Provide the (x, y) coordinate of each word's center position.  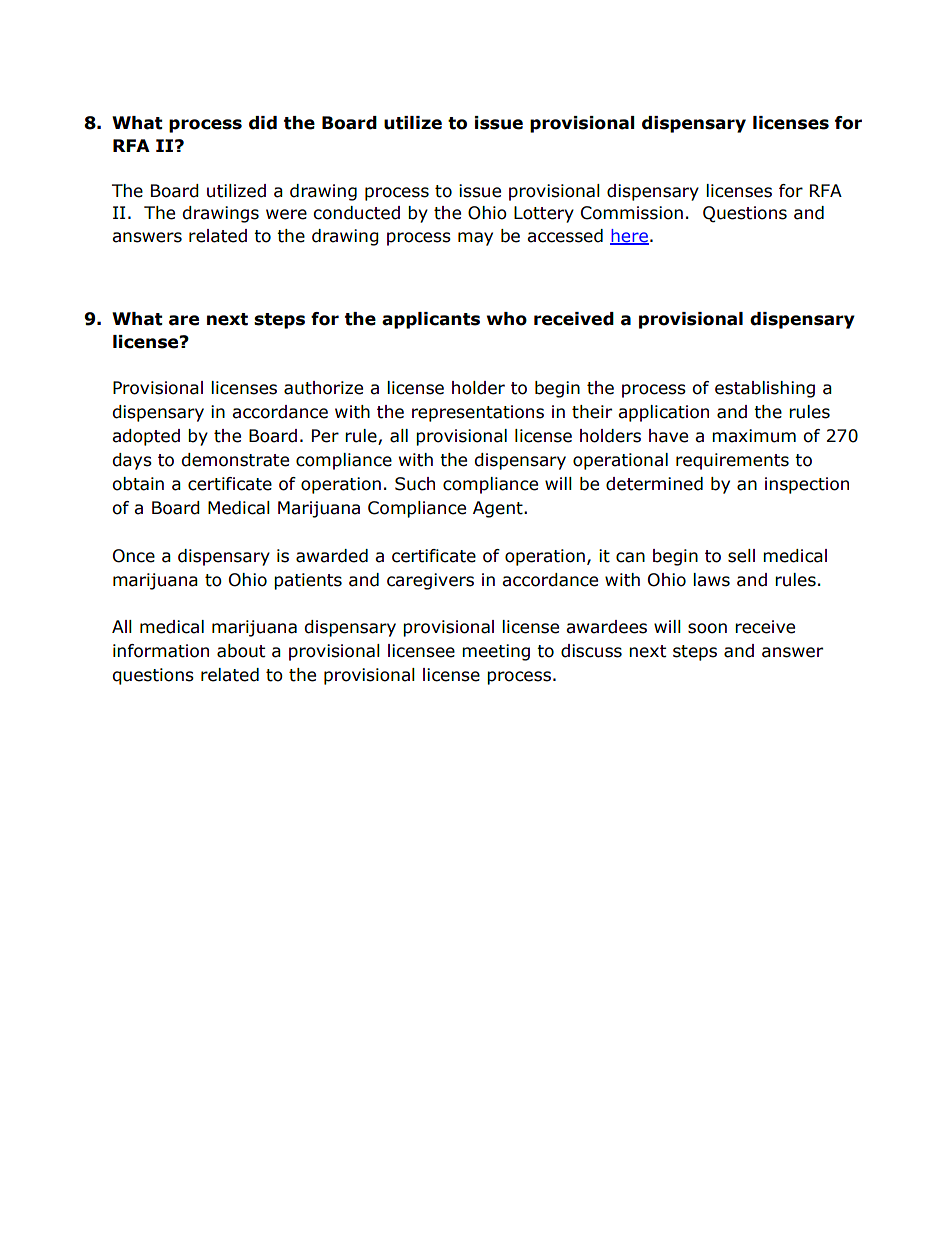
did (263, 123)
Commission (632, 213)
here (629, 236)
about (241, 651)
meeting (496, 652)
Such (415, 484)
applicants (431, 320)
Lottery (544, 214)
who (507, 319)
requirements (732, 461)
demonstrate (235, 460)
